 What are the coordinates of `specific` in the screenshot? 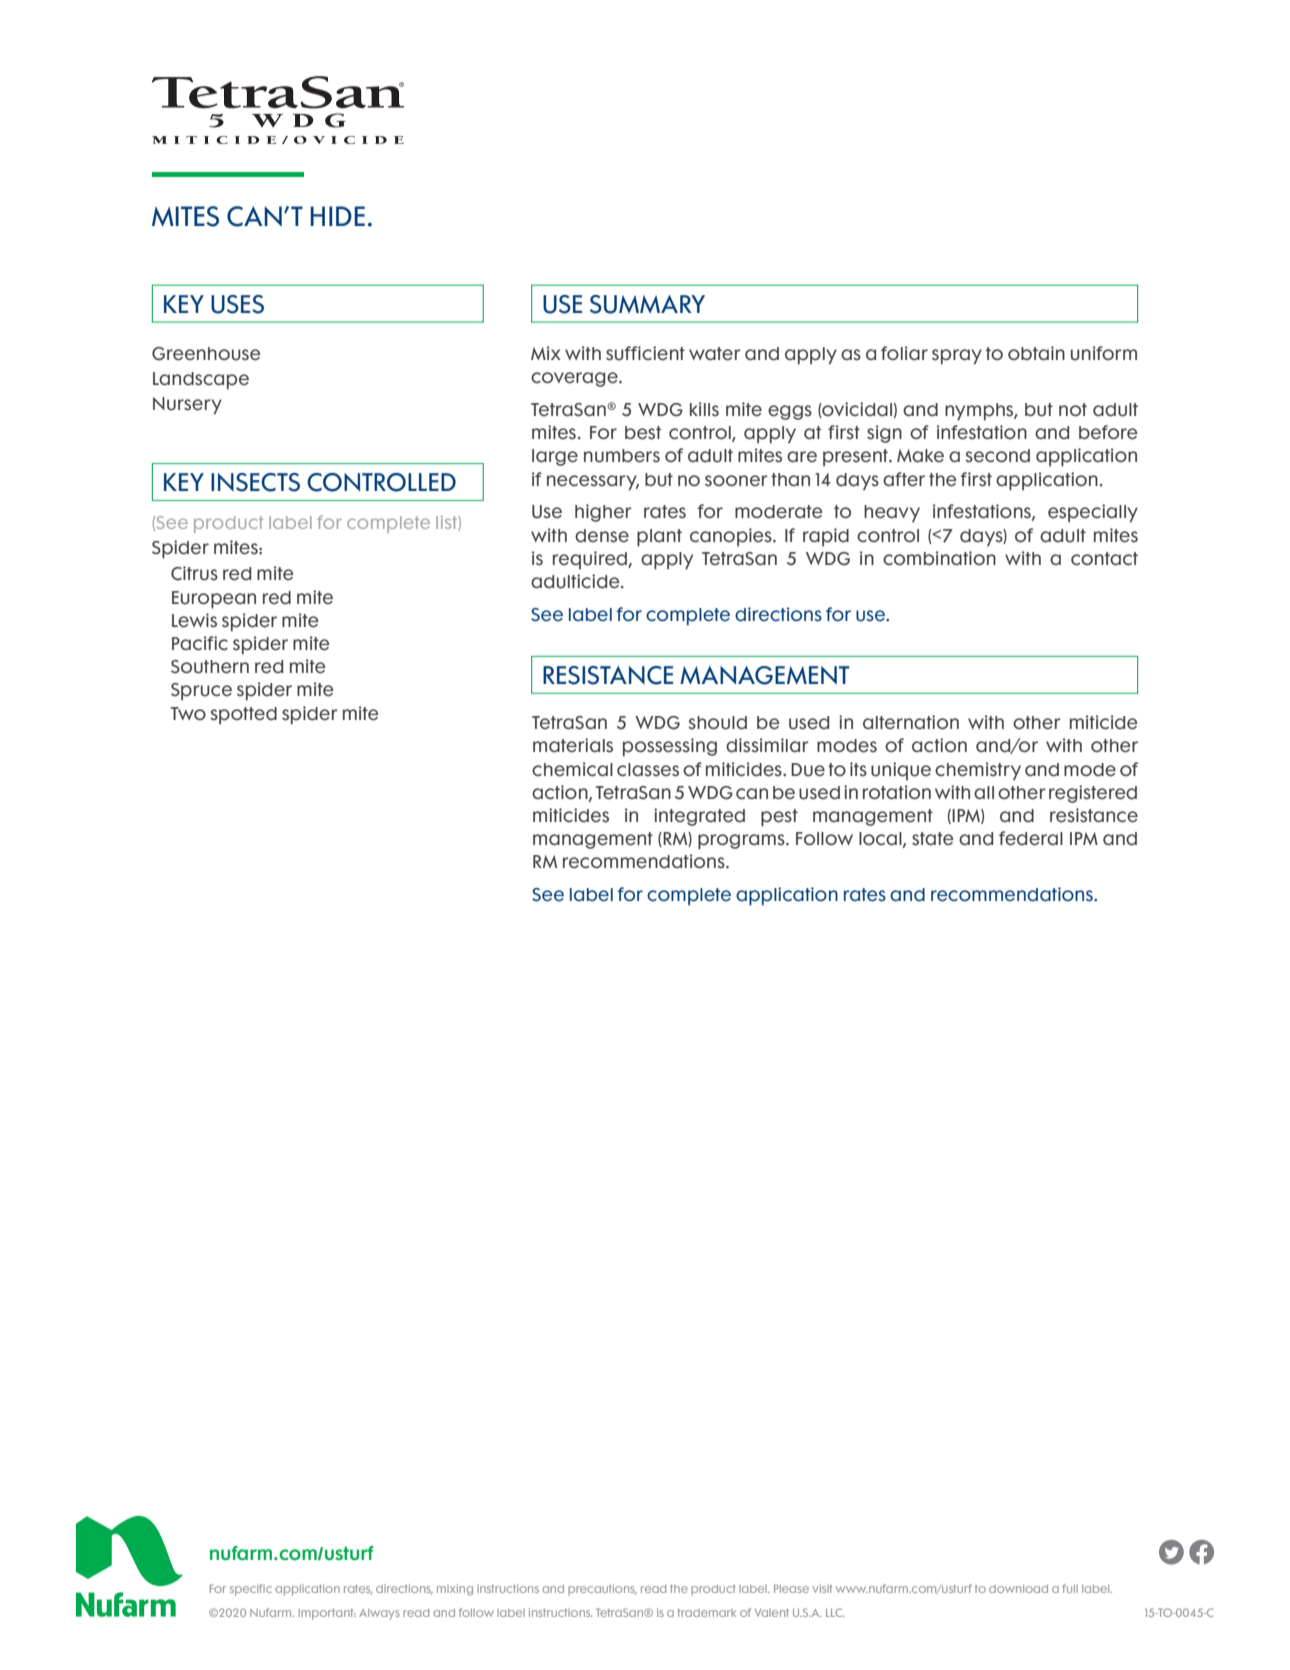 It's located at (251, 1590).
